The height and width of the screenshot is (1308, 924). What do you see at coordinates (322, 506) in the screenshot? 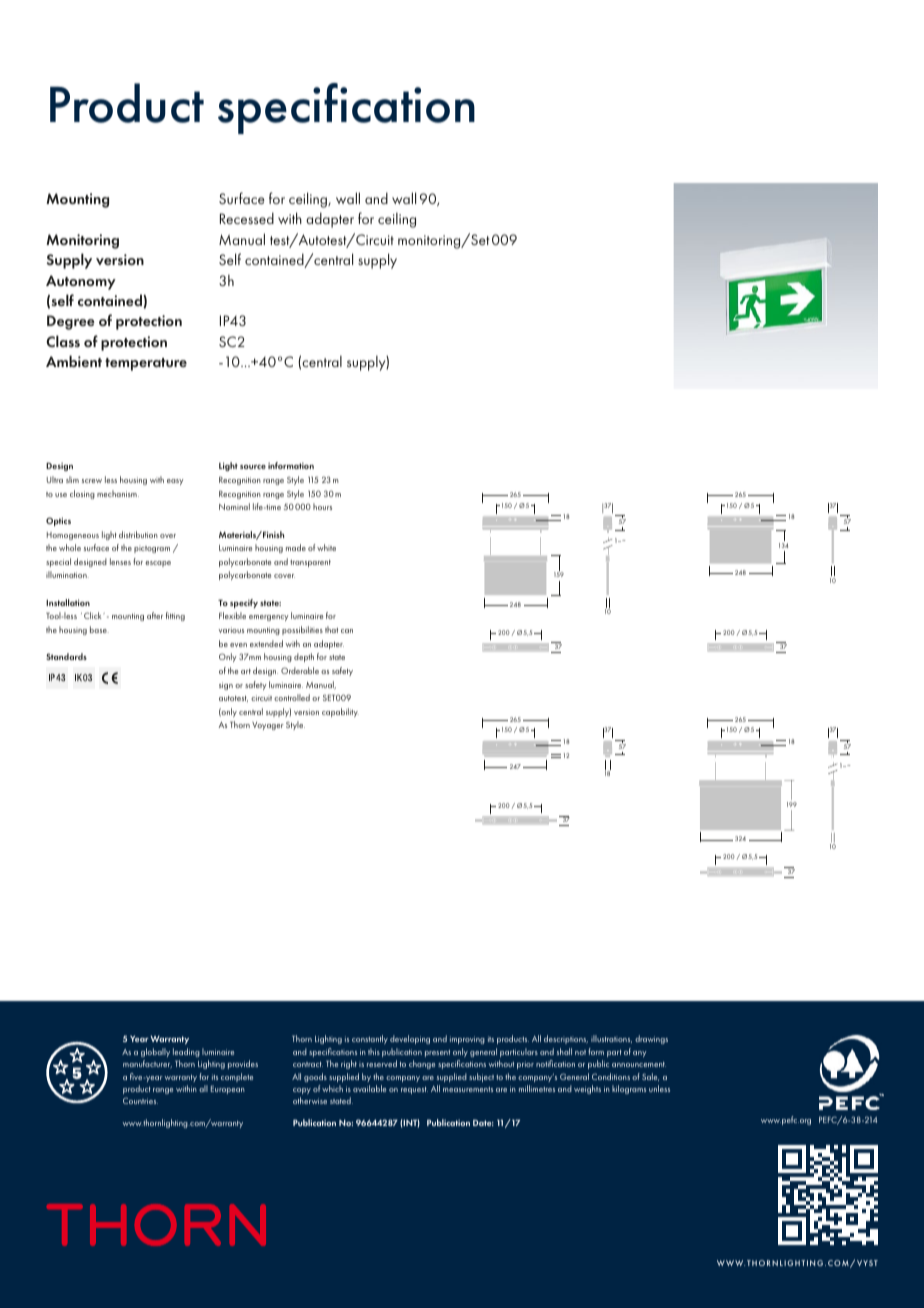
I see `hours` at bounding box center [322, 506].
